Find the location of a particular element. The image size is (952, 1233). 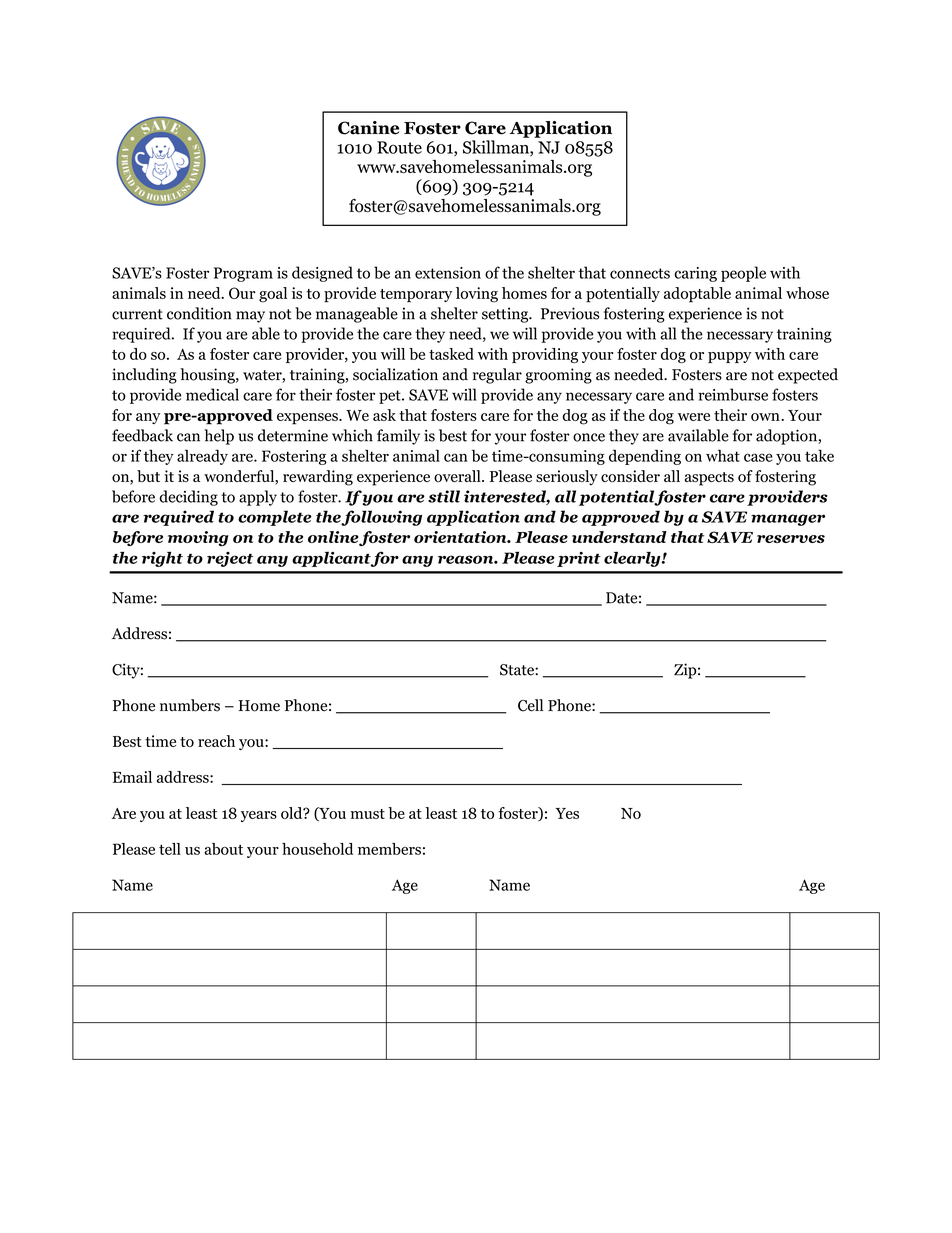

aspects is located at coordinates (709, 479).
